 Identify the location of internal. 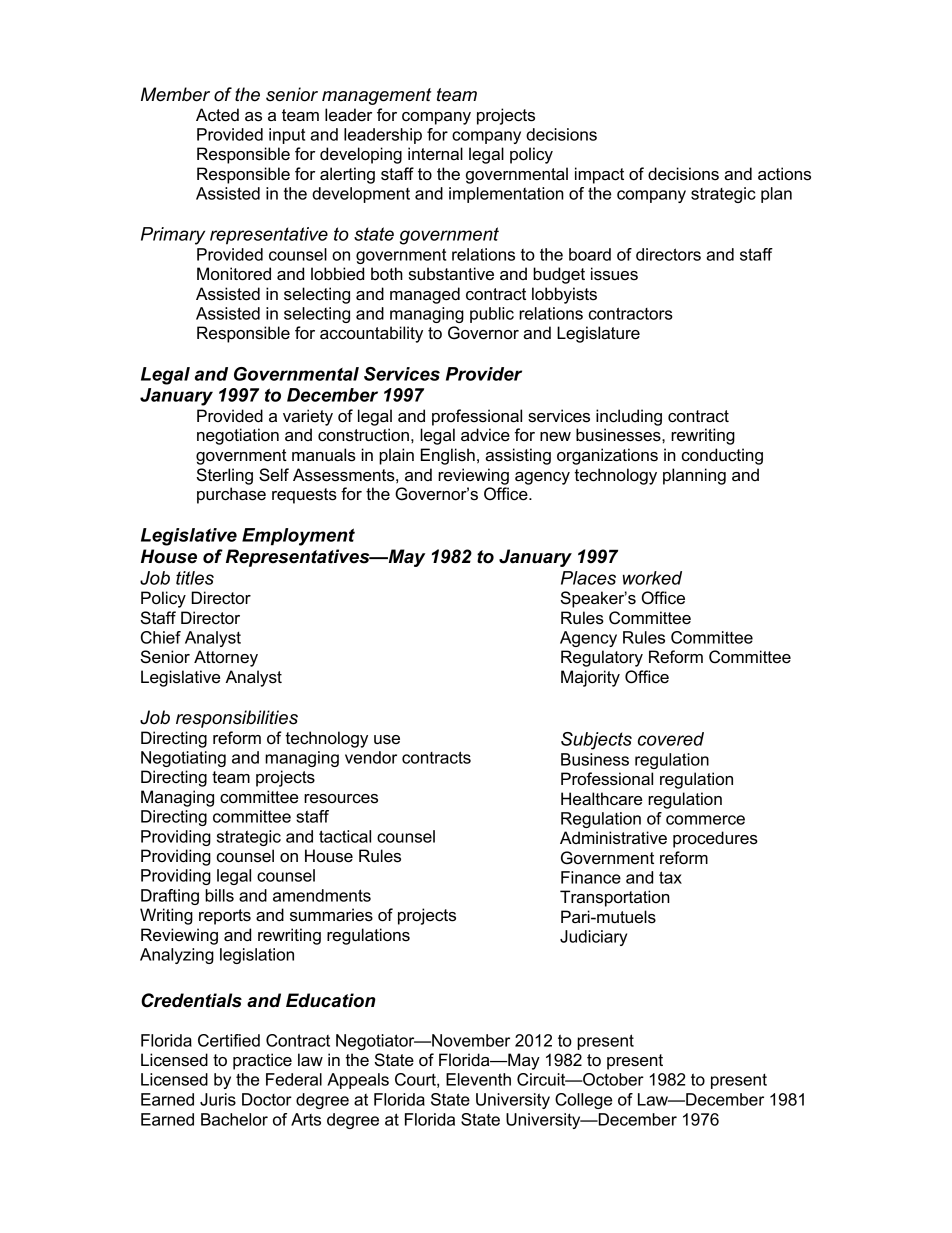
(435, 154).
